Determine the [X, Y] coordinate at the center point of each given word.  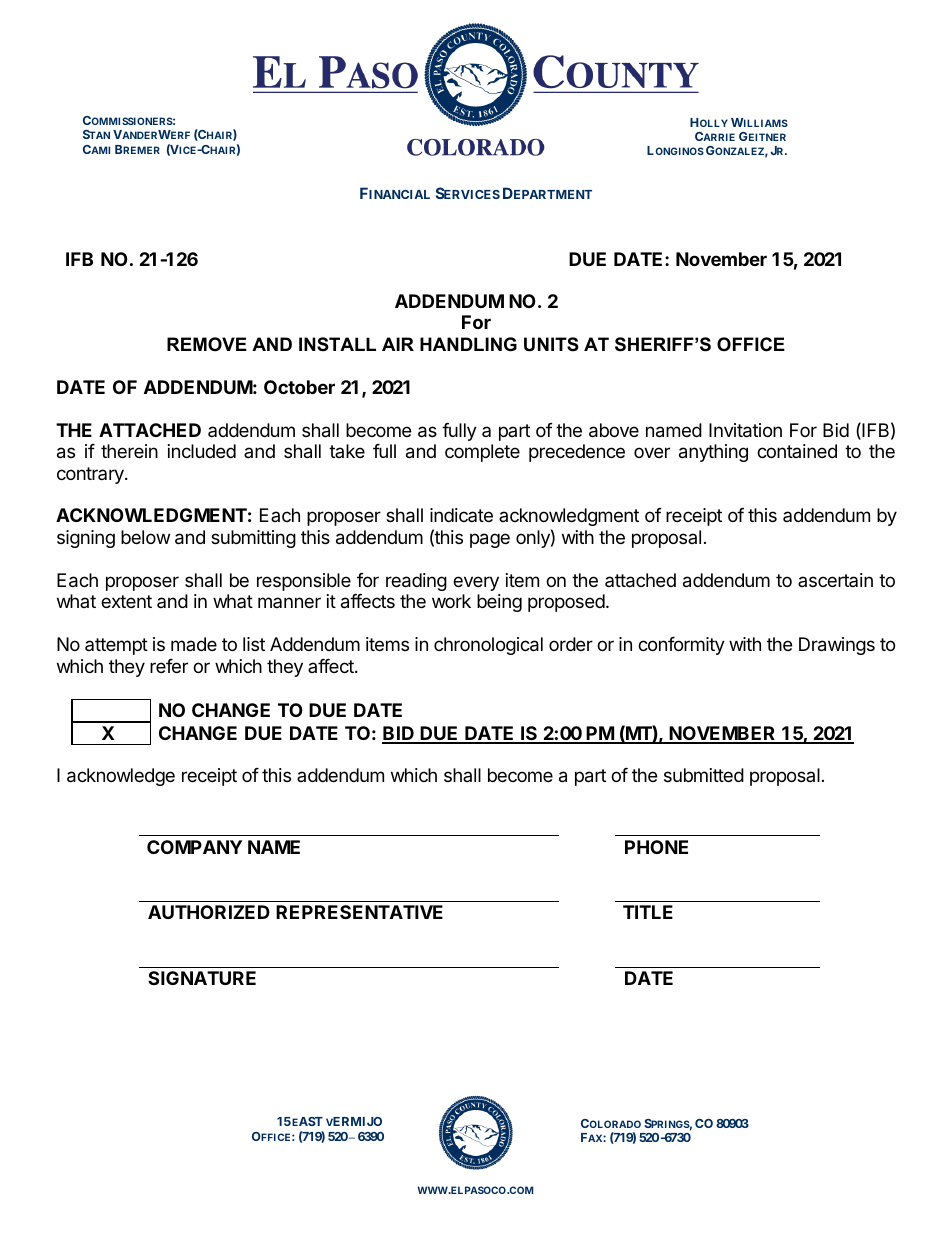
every [476, 583]
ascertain [835, 580]
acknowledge [121, 777]
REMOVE [207, 344]
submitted [704, 775]
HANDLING [468, 344]
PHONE [656, 847]
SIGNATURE [202, 978]
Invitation [745, 430]
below [145, 537]
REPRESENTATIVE [359, 912]
